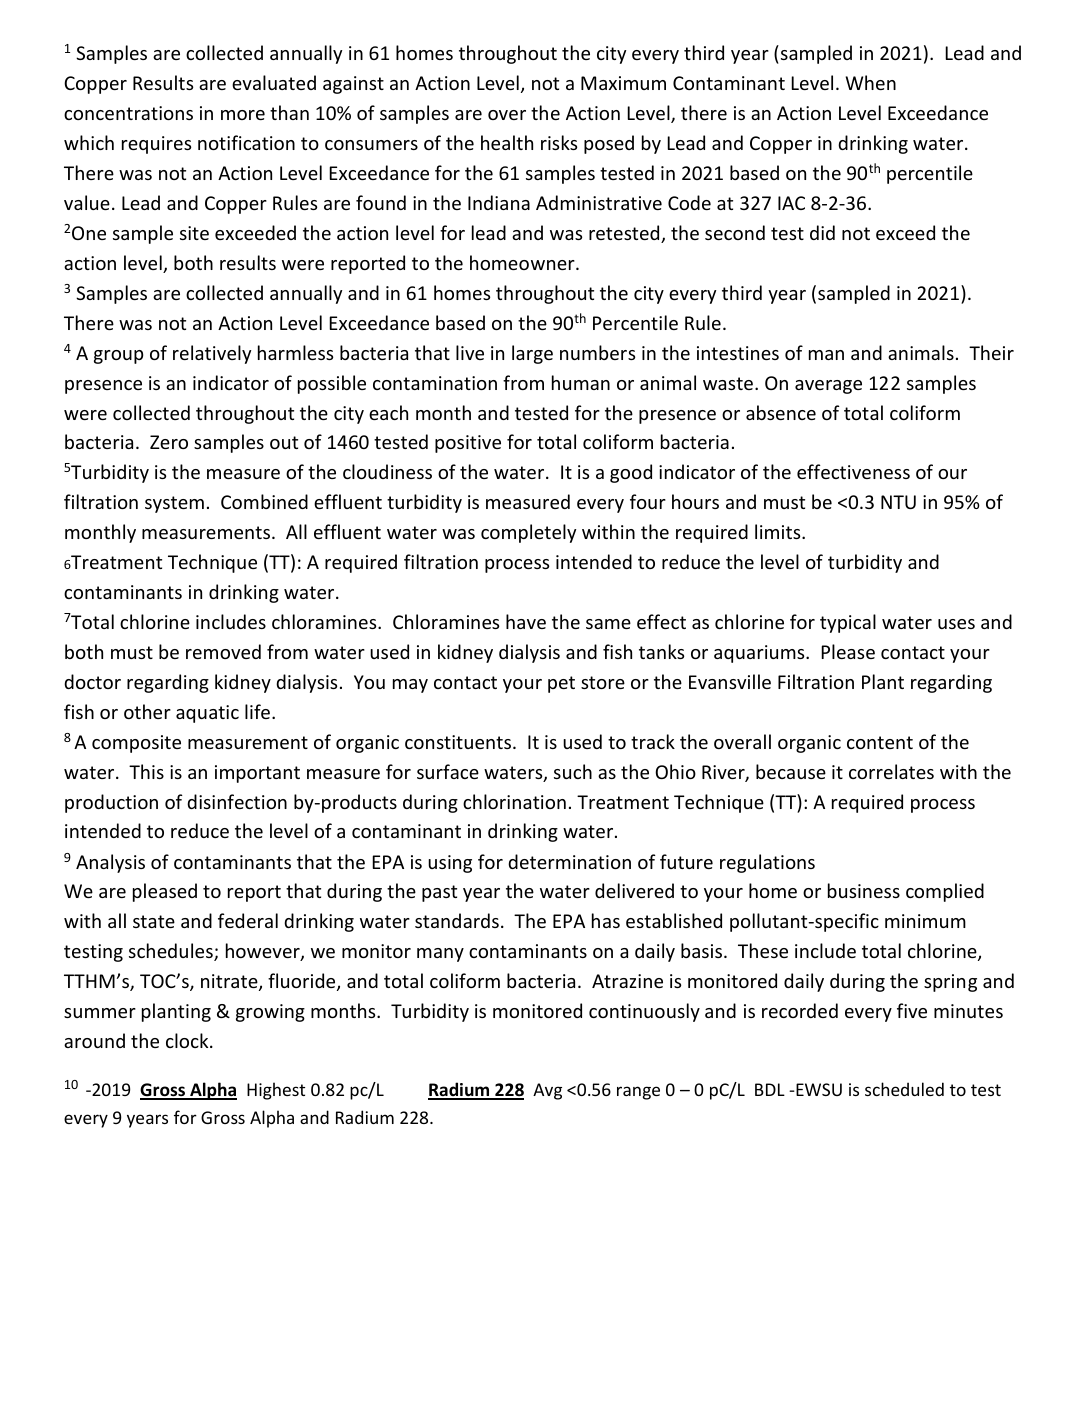 Image resolution: width=1087 pixels, height=1407 pixels. I want to click on more, so click(243, 115).
